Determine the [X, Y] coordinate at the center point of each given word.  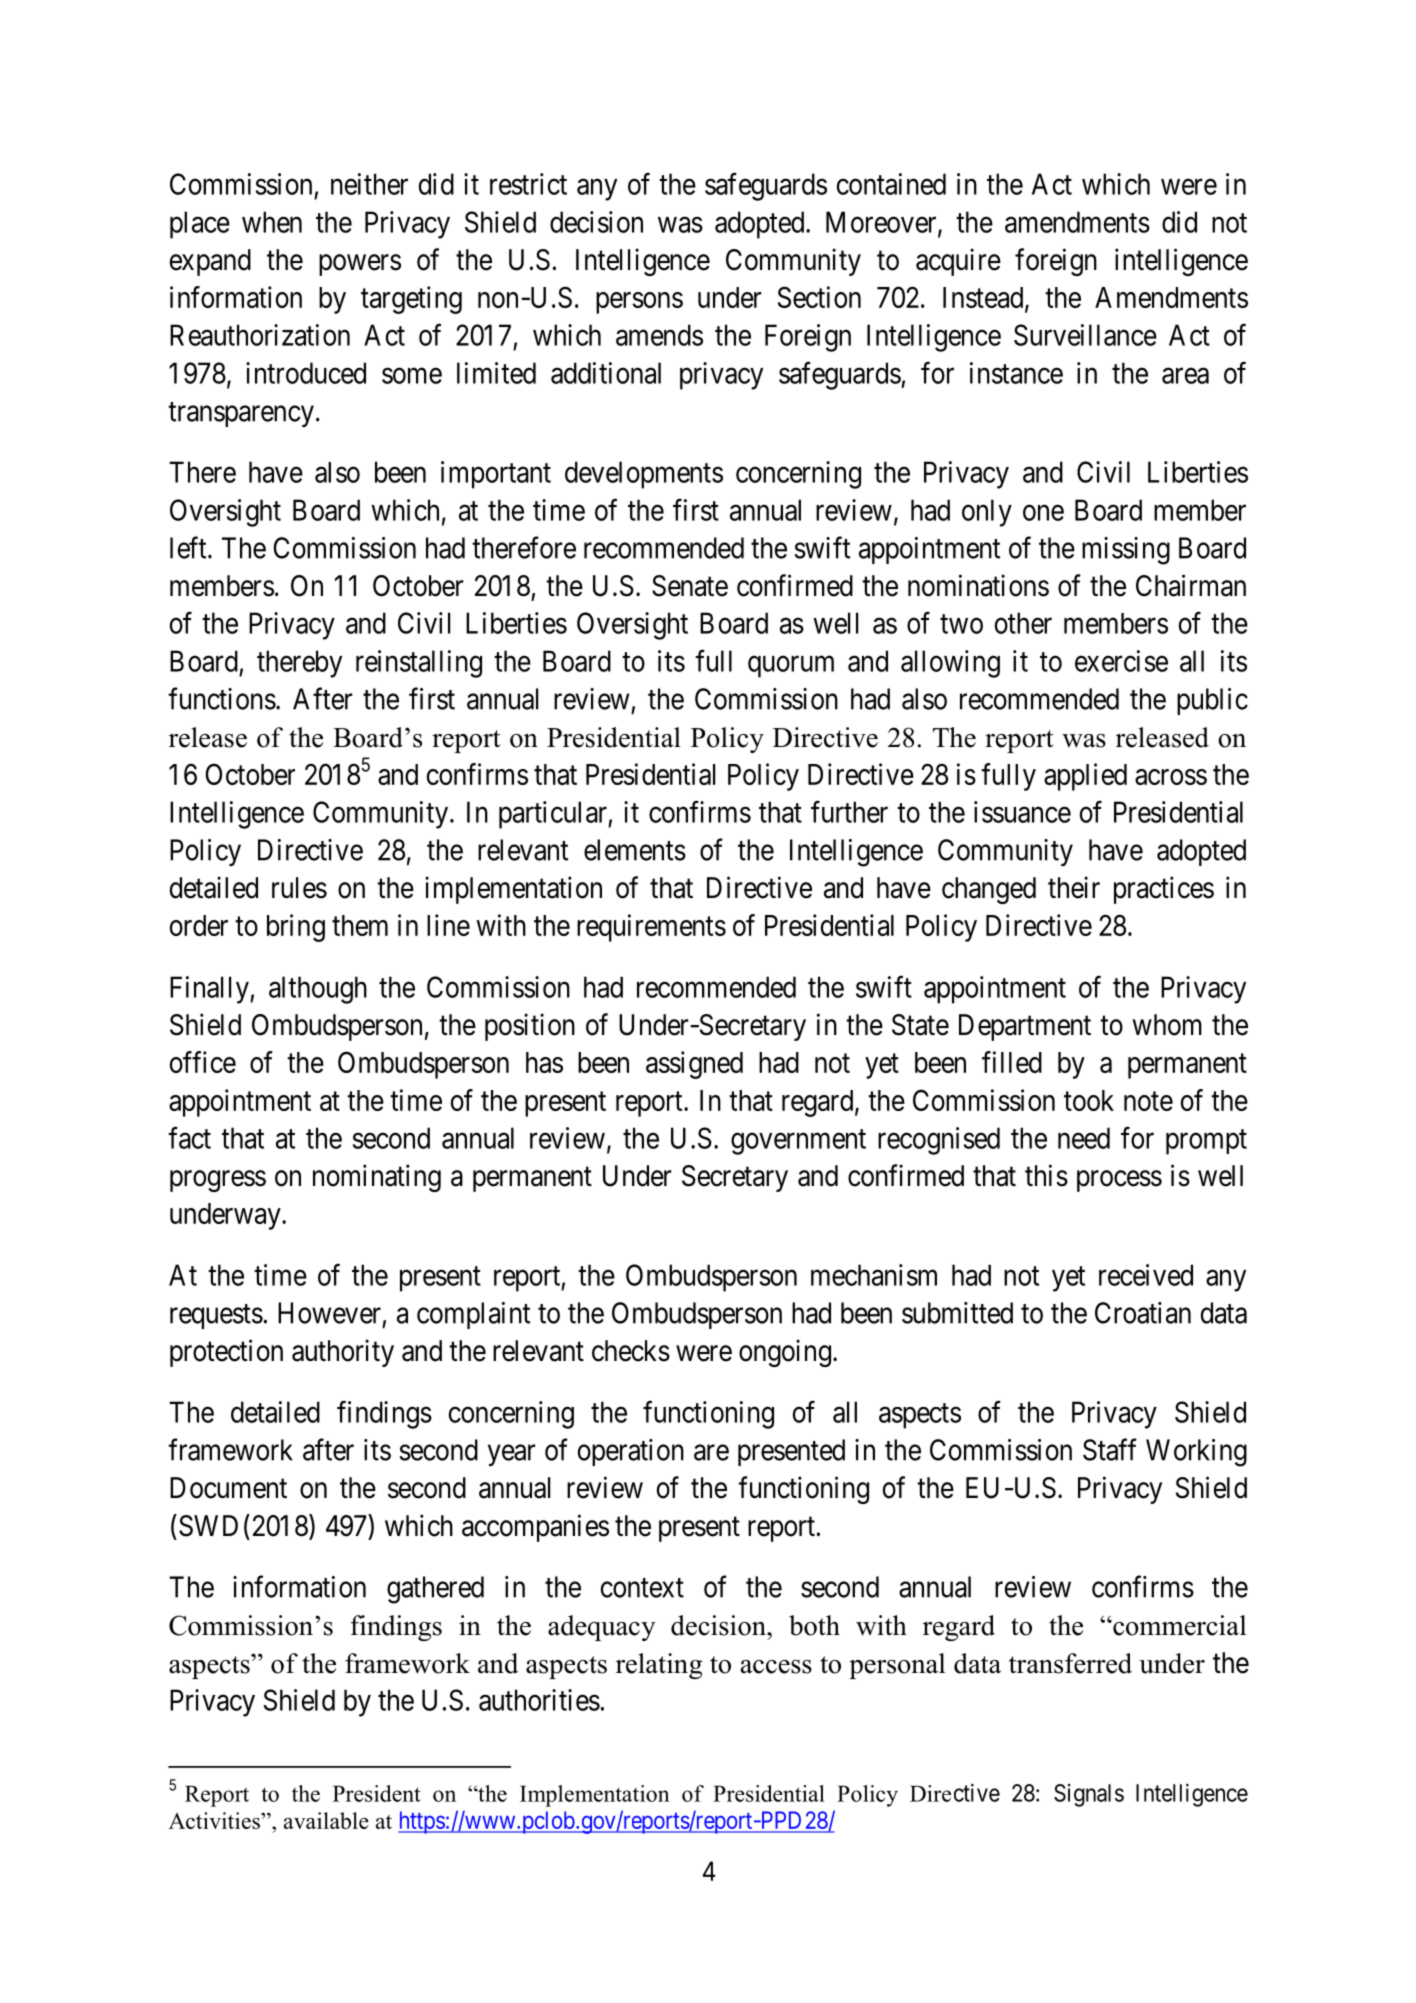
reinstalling [419, 664]
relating [659, 1666]
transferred [1070, 1663]
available [326, 1820]
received [1146, 1275]
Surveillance [1085, 335]
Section [819, 297]
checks [631, 1351]
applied [1085, 777]
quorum [791, 667]
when [272, 222]
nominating [377, 1178]
